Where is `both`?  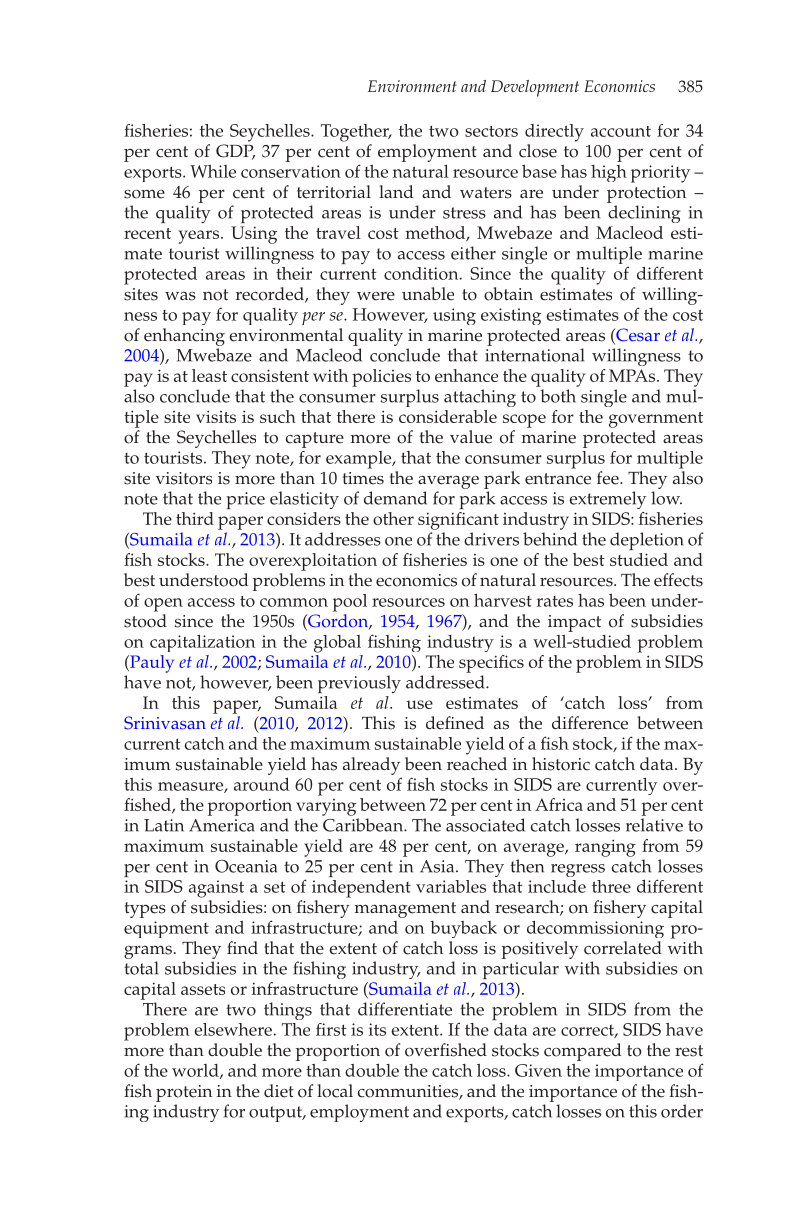 both is located at coordinates (558, 396).
